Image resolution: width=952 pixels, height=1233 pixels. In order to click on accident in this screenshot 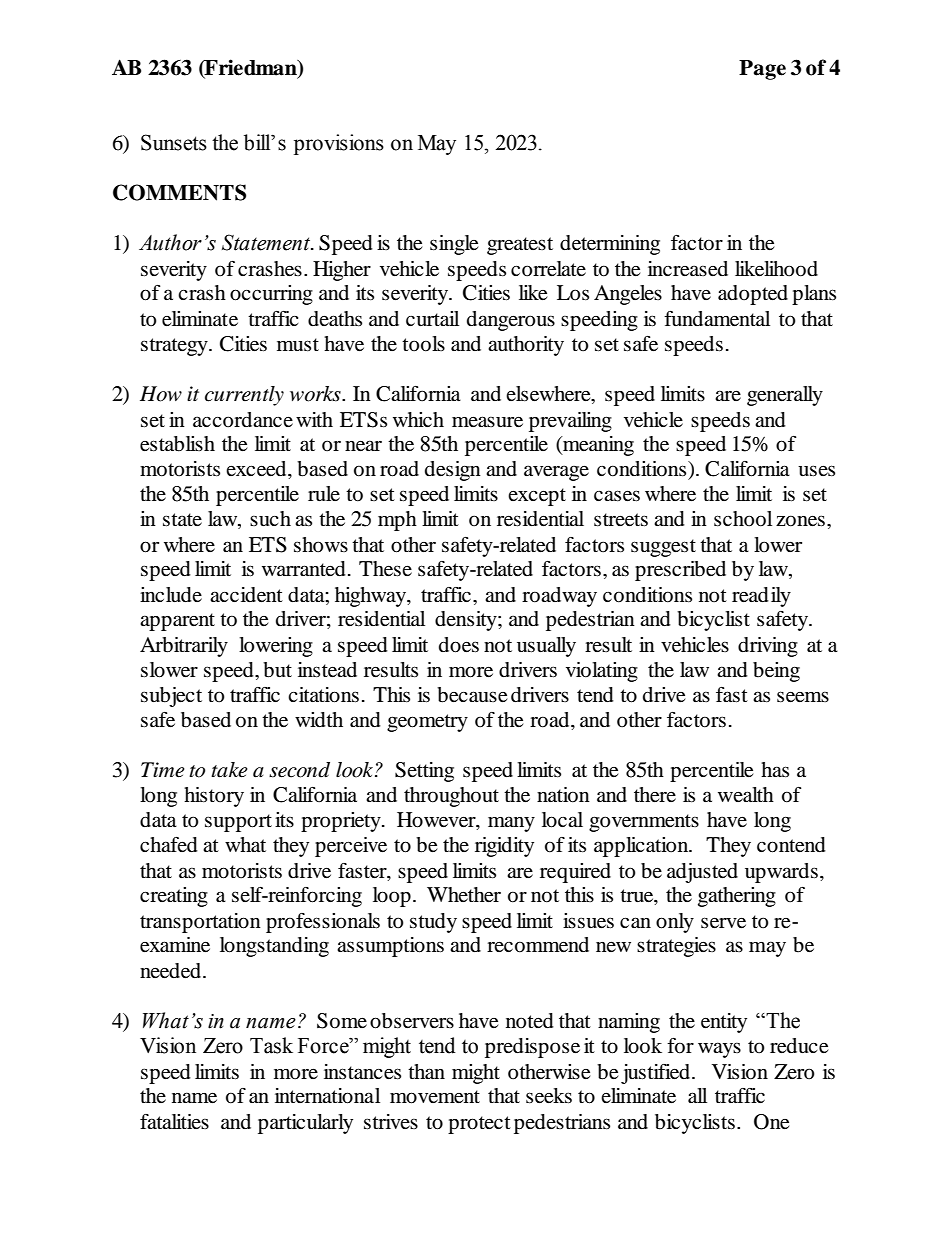, I will do `click(246, 595)`.
